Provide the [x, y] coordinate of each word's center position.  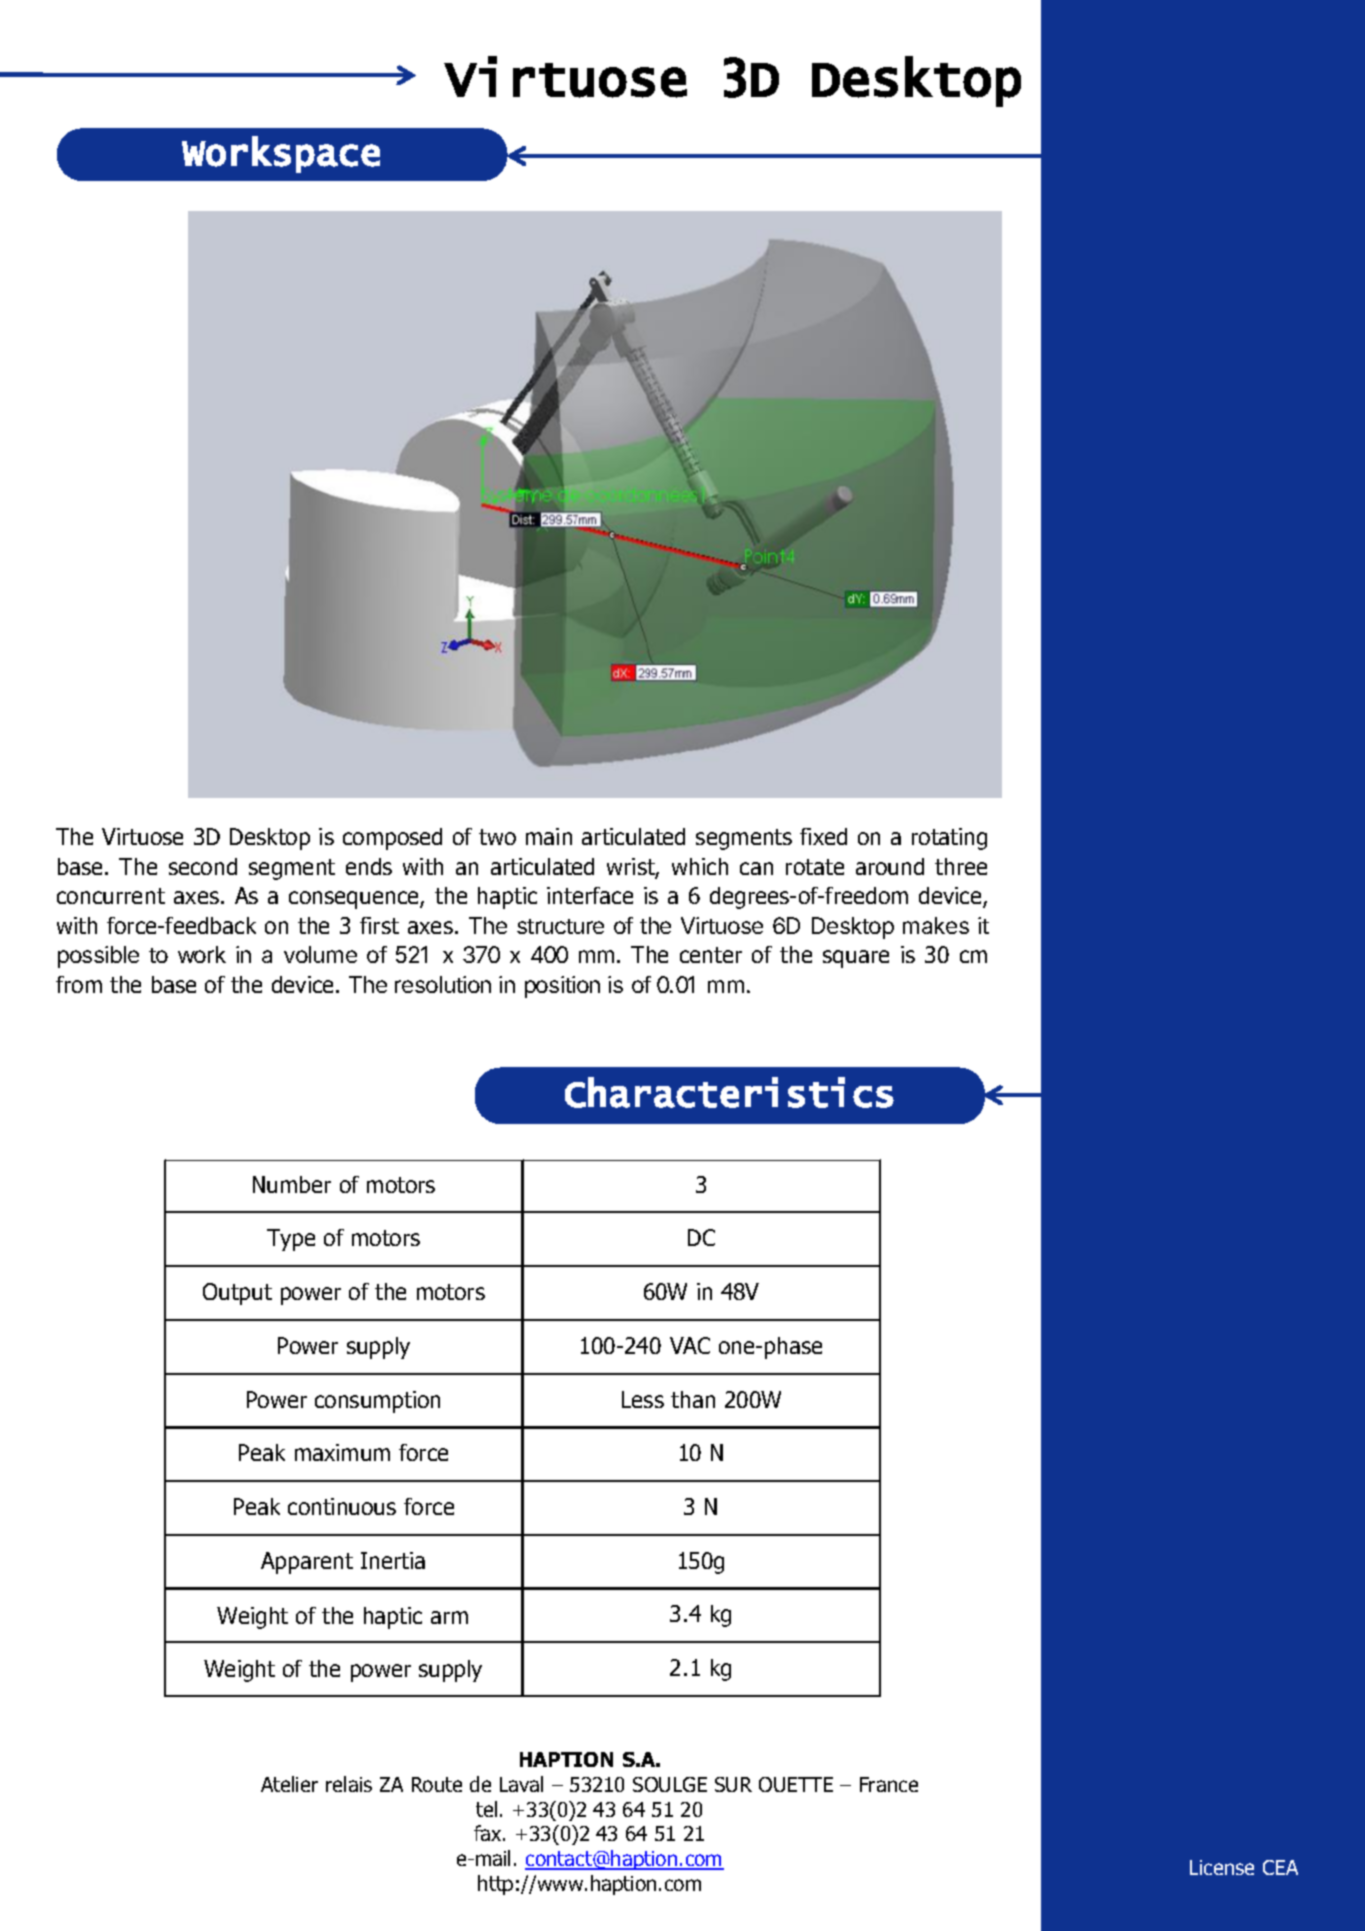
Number [292, 1184]
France [889, 1784]
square [856, 959]
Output [237, 1294]
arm [449, 1617]
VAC [690, 1345]
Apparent [307, 1563]
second [203, 866]
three [961, 866]
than [693, 1399]
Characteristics [729, 1092]
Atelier [289, 1784]
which [700, 866]
